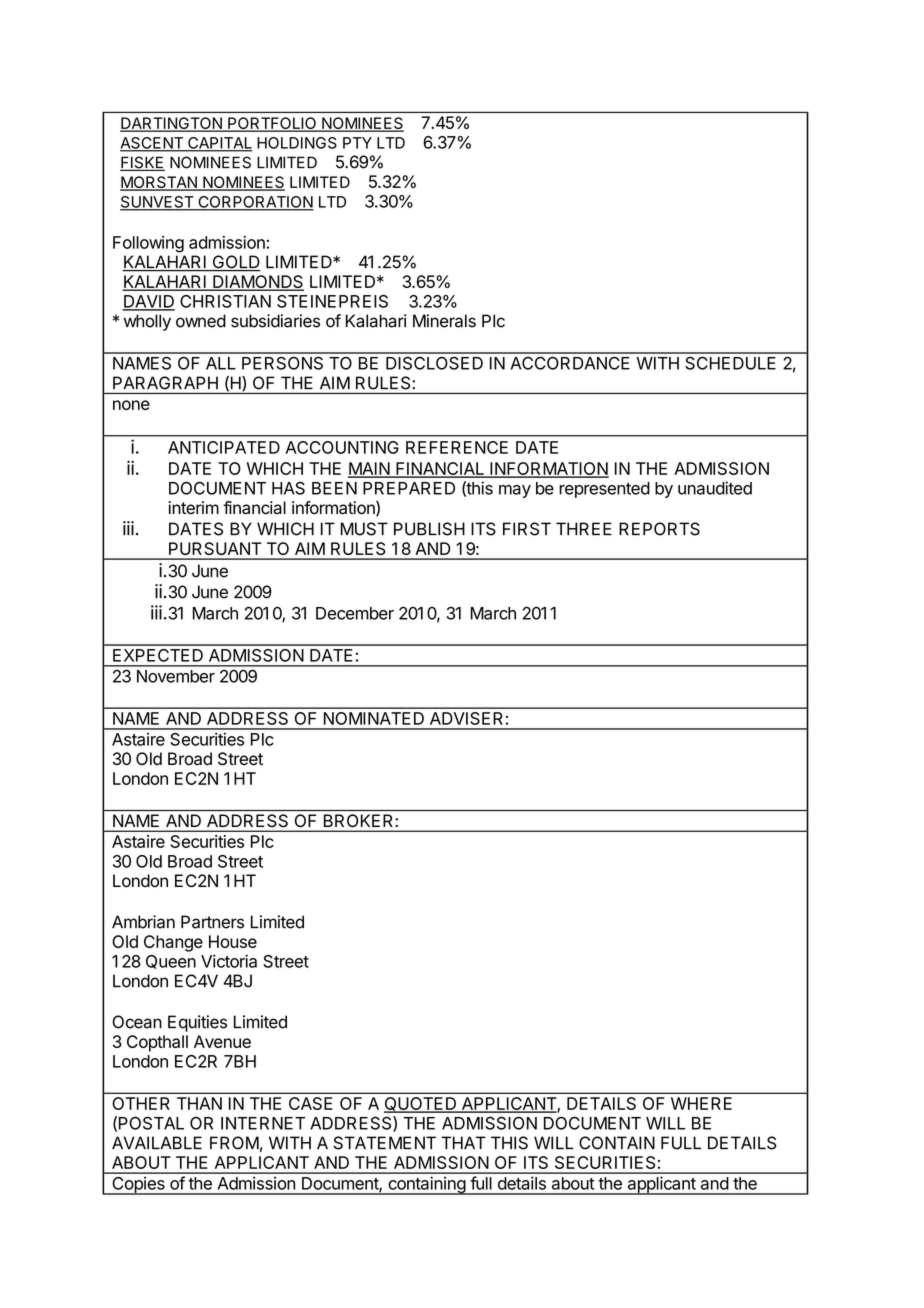 This screenshot has height=1308, width=924. I want to click on November, so click(176, 676).
